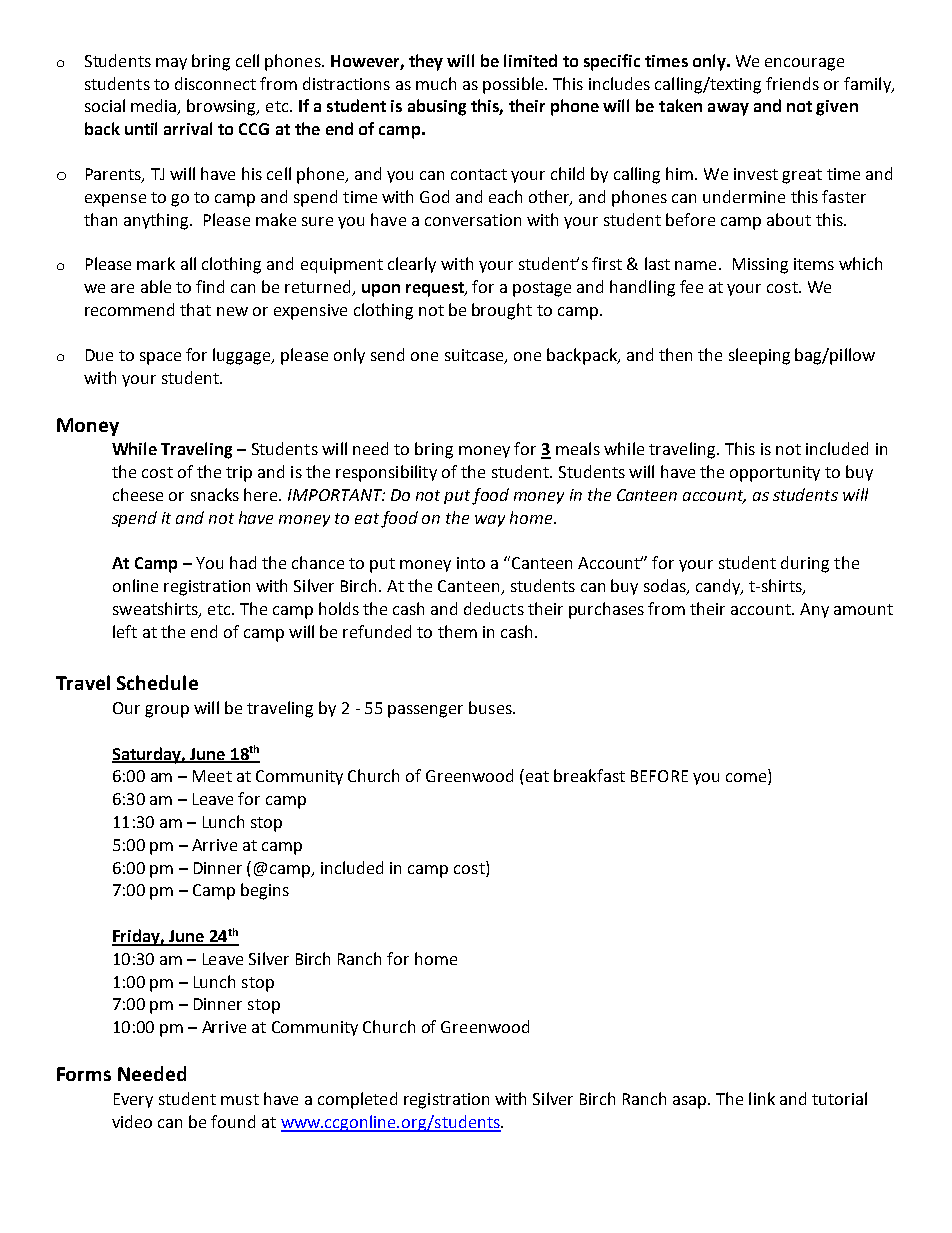 This screenshot has width=952, height=1233. Describe the element at coordinates (212, 776) in the screenshot. I see `Meet` at that location.
